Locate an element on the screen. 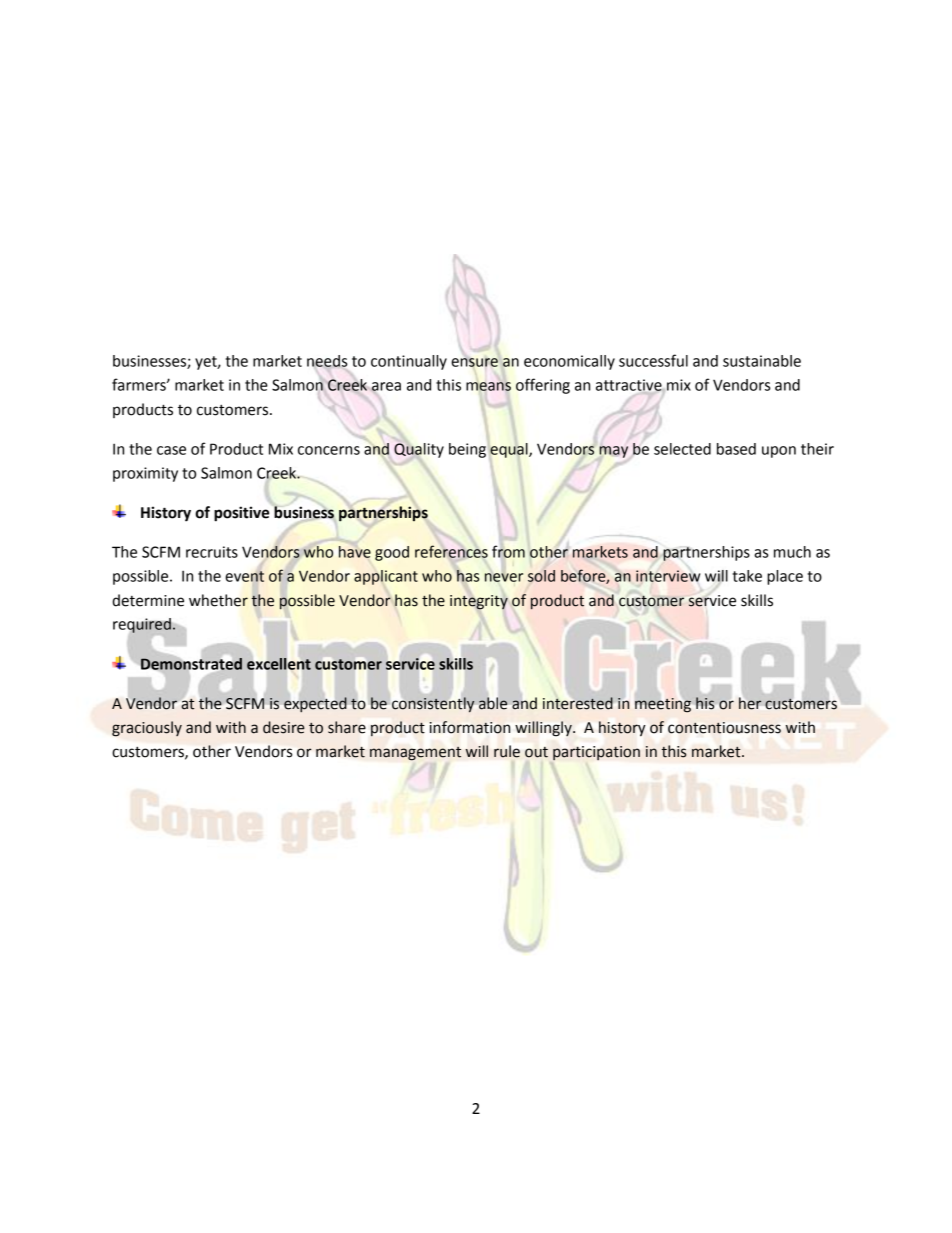  being is located at coordinates (467, 450).
